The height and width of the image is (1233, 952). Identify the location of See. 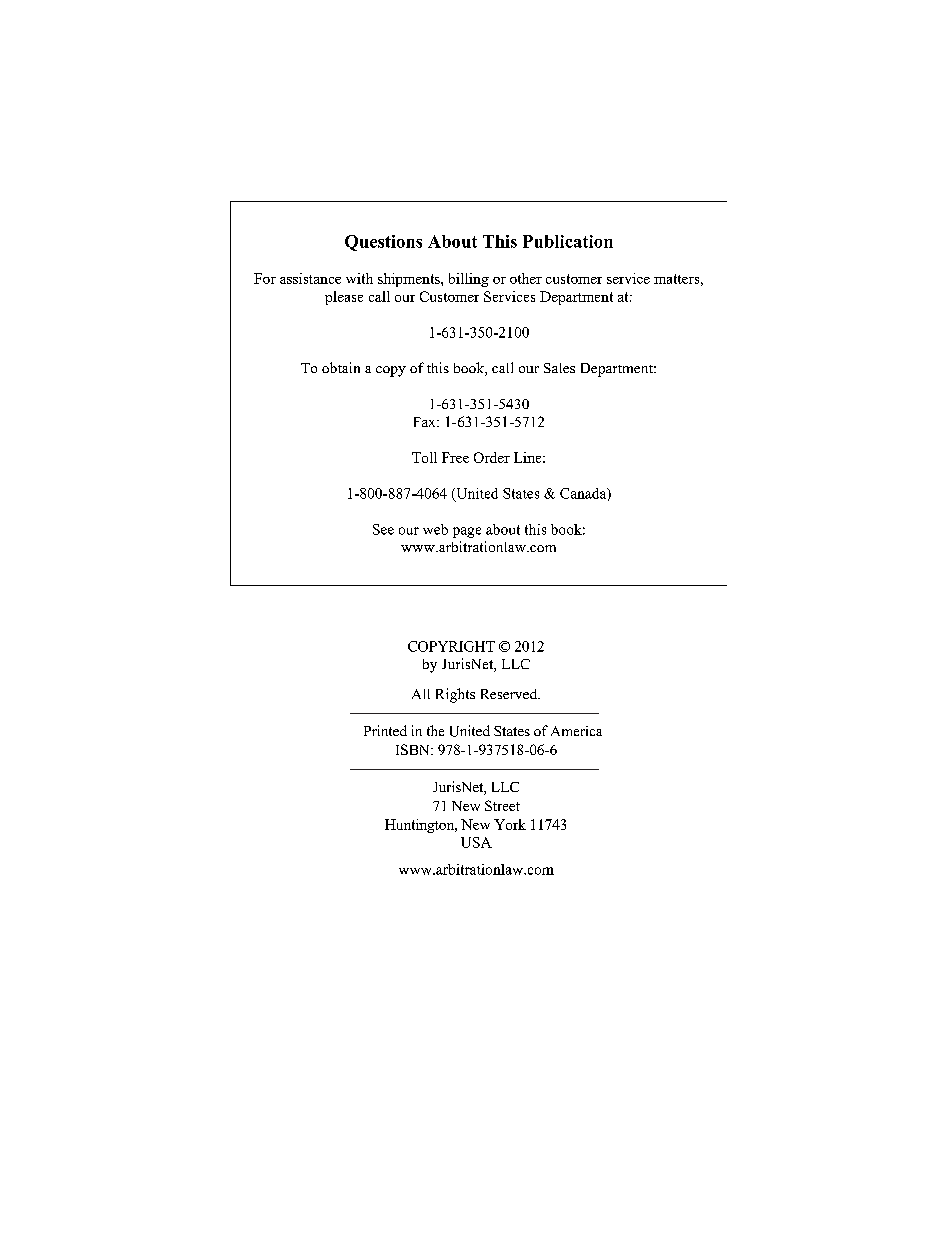
(383, 529).
